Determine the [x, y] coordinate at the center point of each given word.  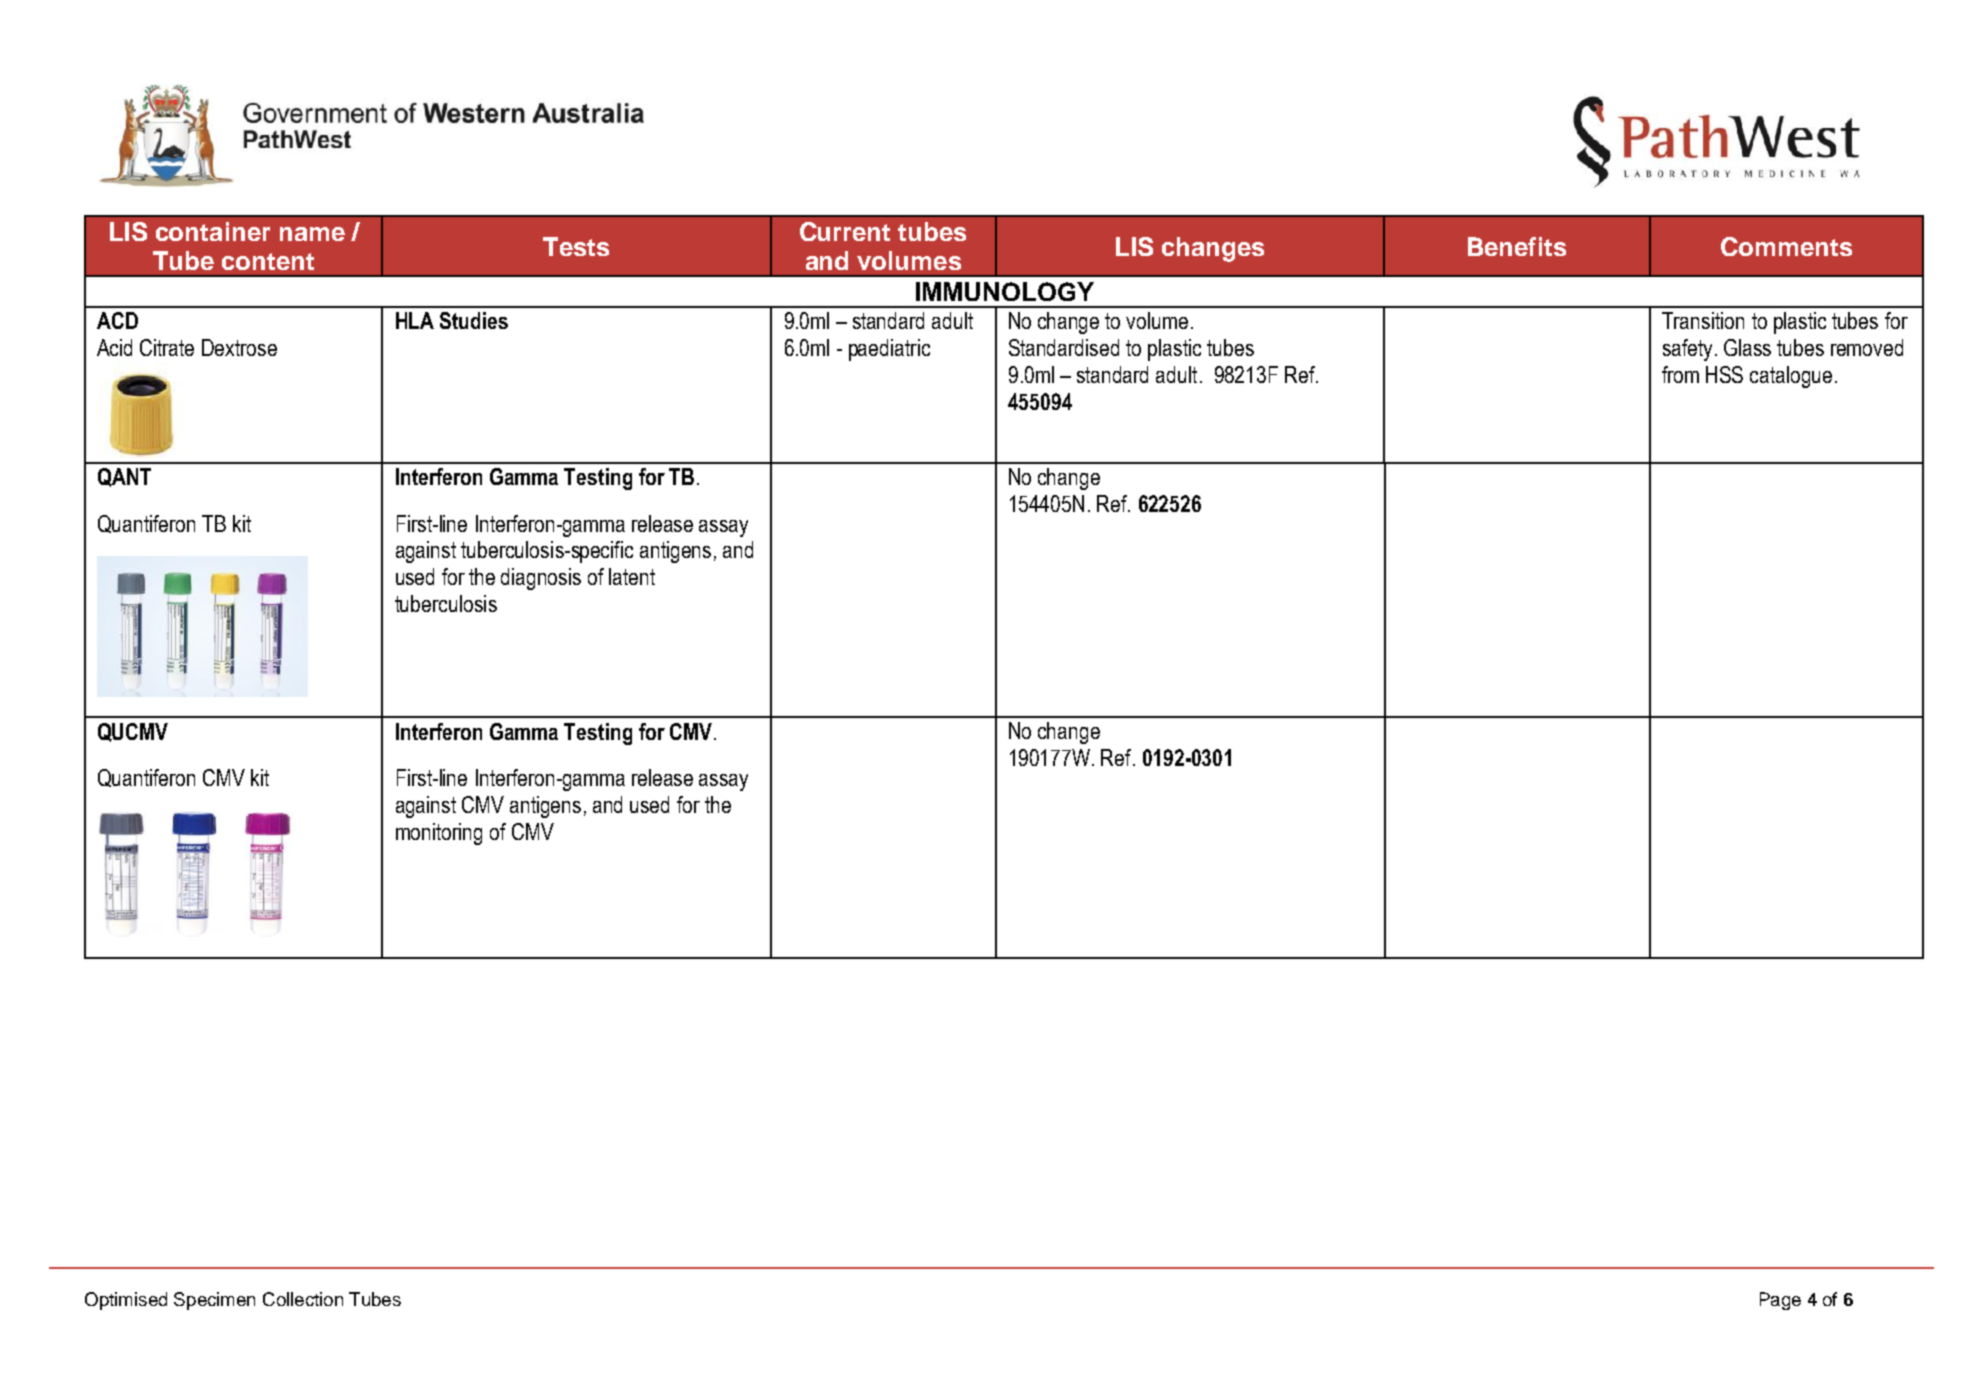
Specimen [214, 1301]
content [268, 261]
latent [632, 576]
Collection [303, 1299]
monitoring [439, 834]
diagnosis [541, 579]
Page [1780, 1301]
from [1680, 374]
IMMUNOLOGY [1005, 291]
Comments [1786, 246]
